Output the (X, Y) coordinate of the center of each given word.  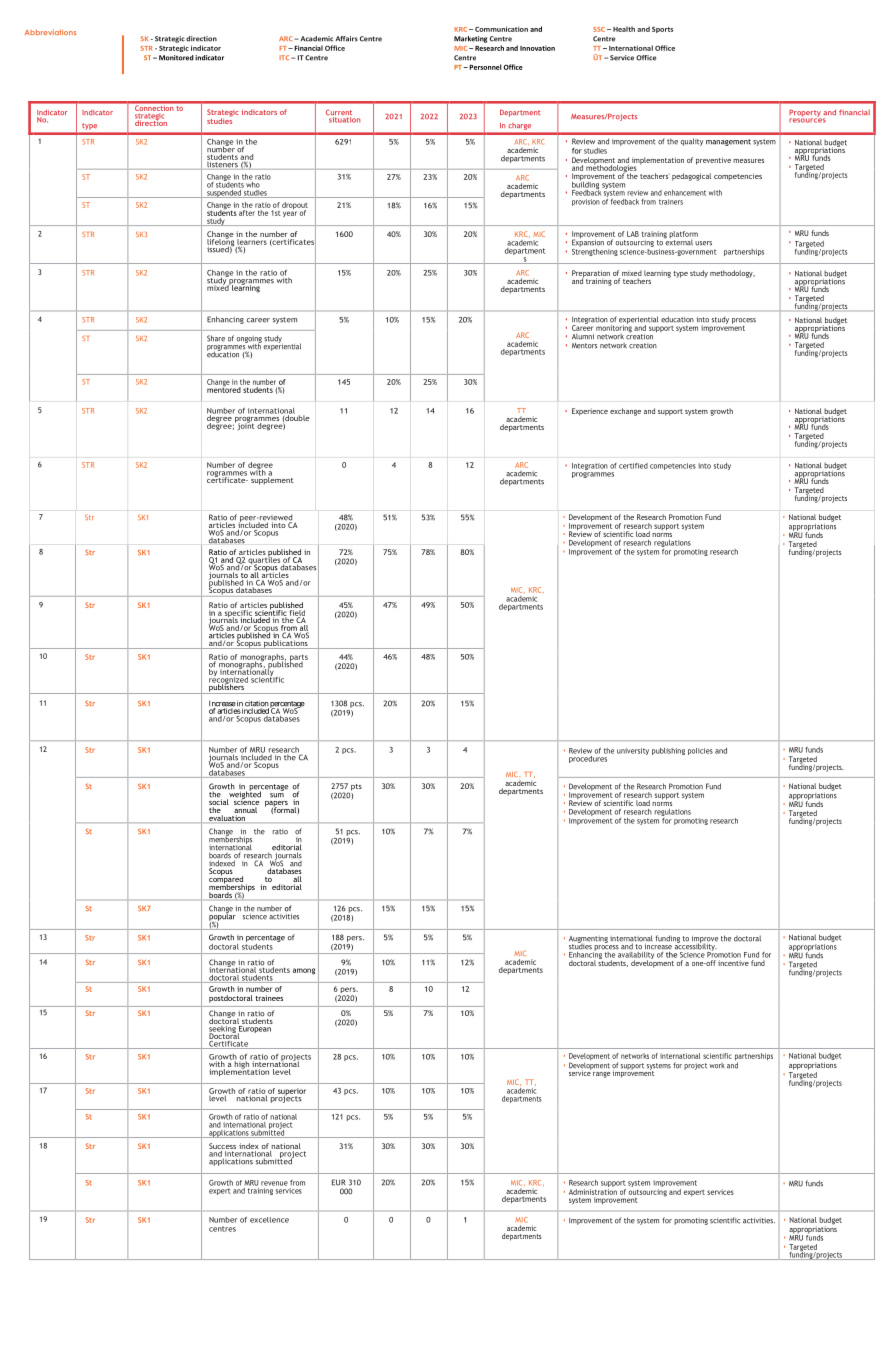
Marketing (470, 39)
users (703, 243)
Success (222, 1147)
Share (216, 338)
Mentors (584, 346)
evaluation (227, 819)
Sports (662, 30)
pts (356, 787)
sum (277, 795)
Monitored (176, 58)
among (304, 971)
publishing (668, 751)
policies (700, 751)
